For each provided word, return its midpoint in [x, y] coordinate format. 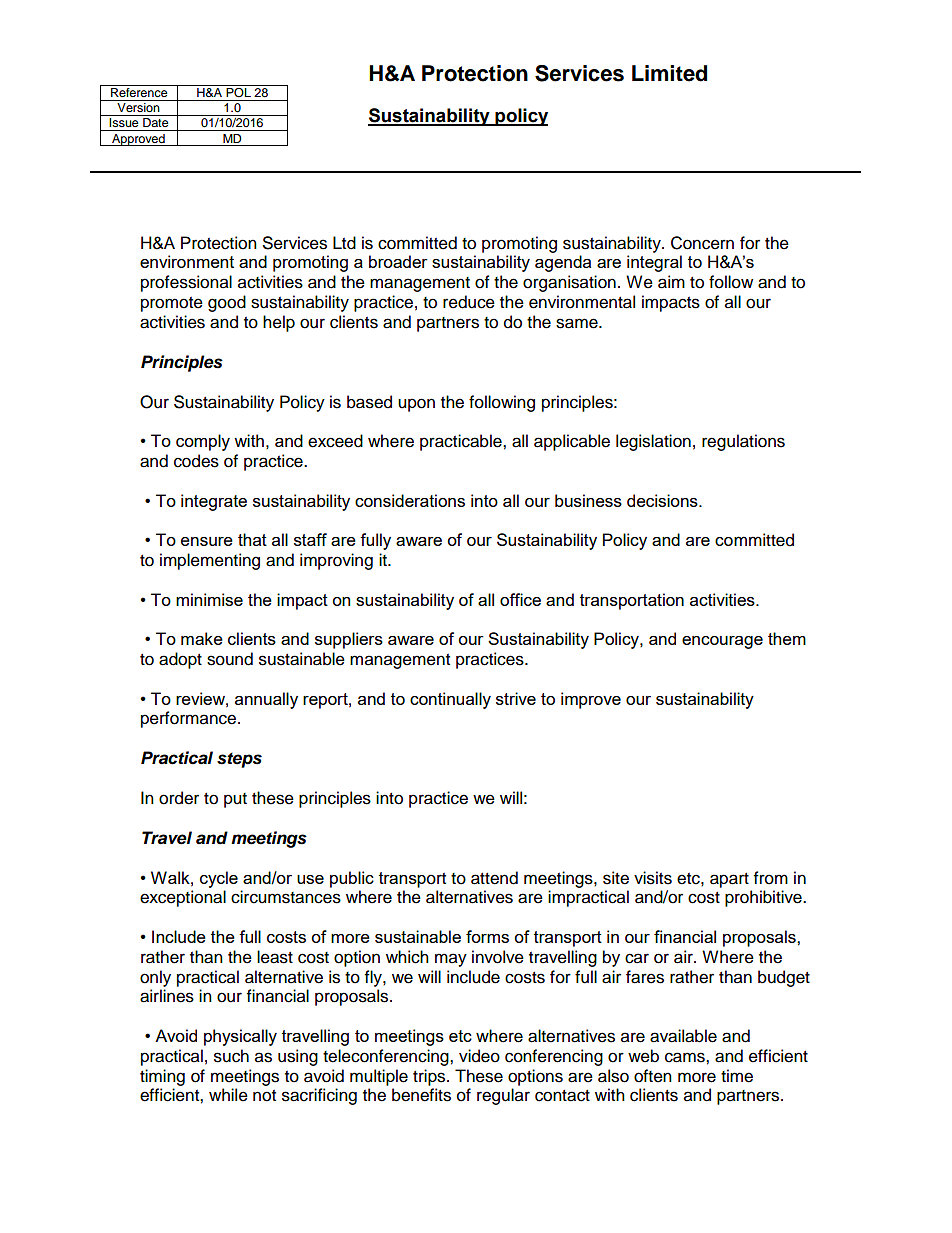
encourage [722, 642]
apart [729, 880]
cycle [219, 879]
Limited [669, 73]
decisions [663, 500]
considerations [410, 500]
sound [230, 659]
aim [671, 282]
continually [450, 700]
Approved [138, 140]
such [231, 1056]
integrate [214, 502]
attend [494, 878]
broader [398, 261]
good [227, 303]
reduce [469, 302]
